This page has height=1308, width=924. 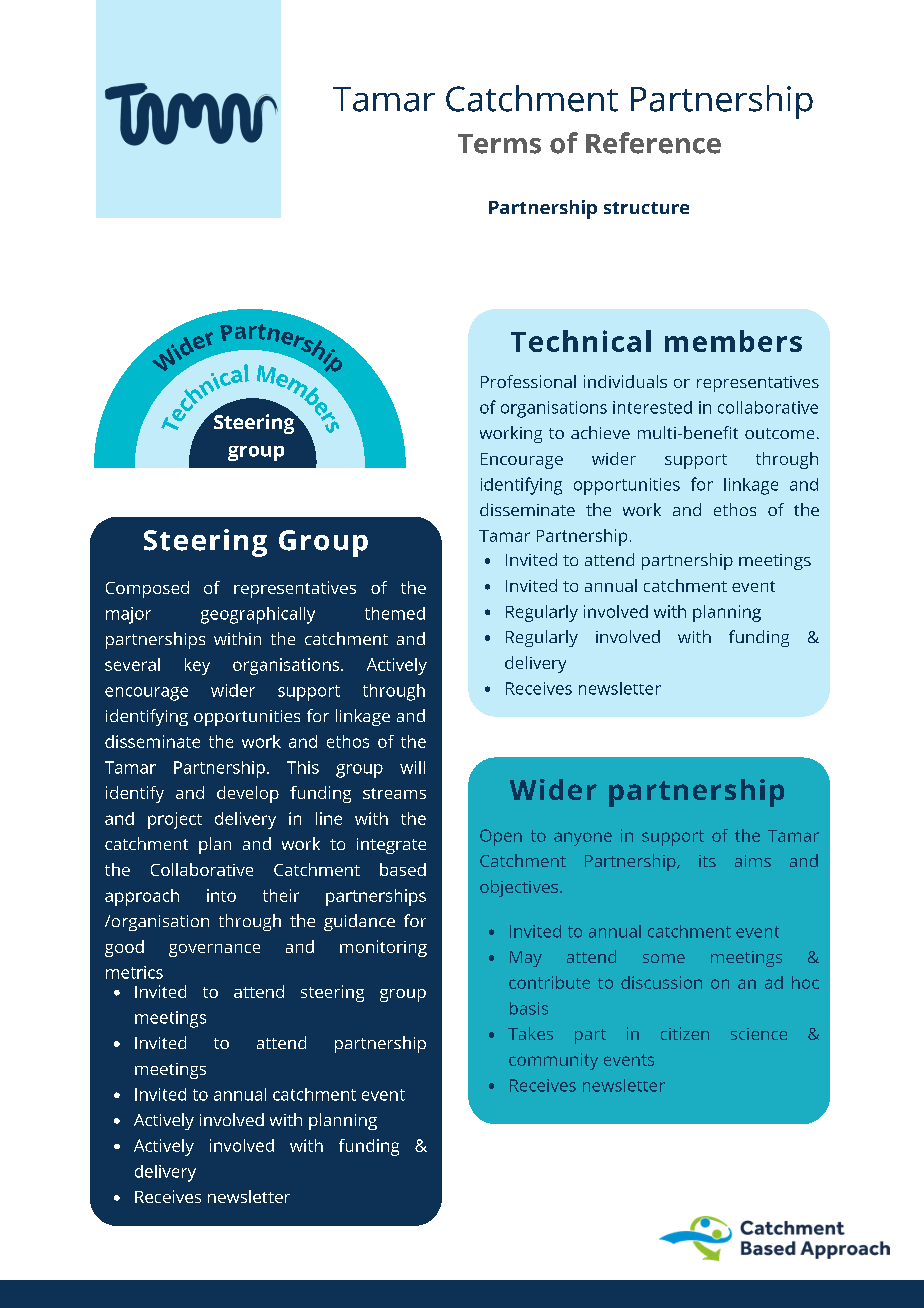 I want to click on metrics, so click(x=134, y=972).
